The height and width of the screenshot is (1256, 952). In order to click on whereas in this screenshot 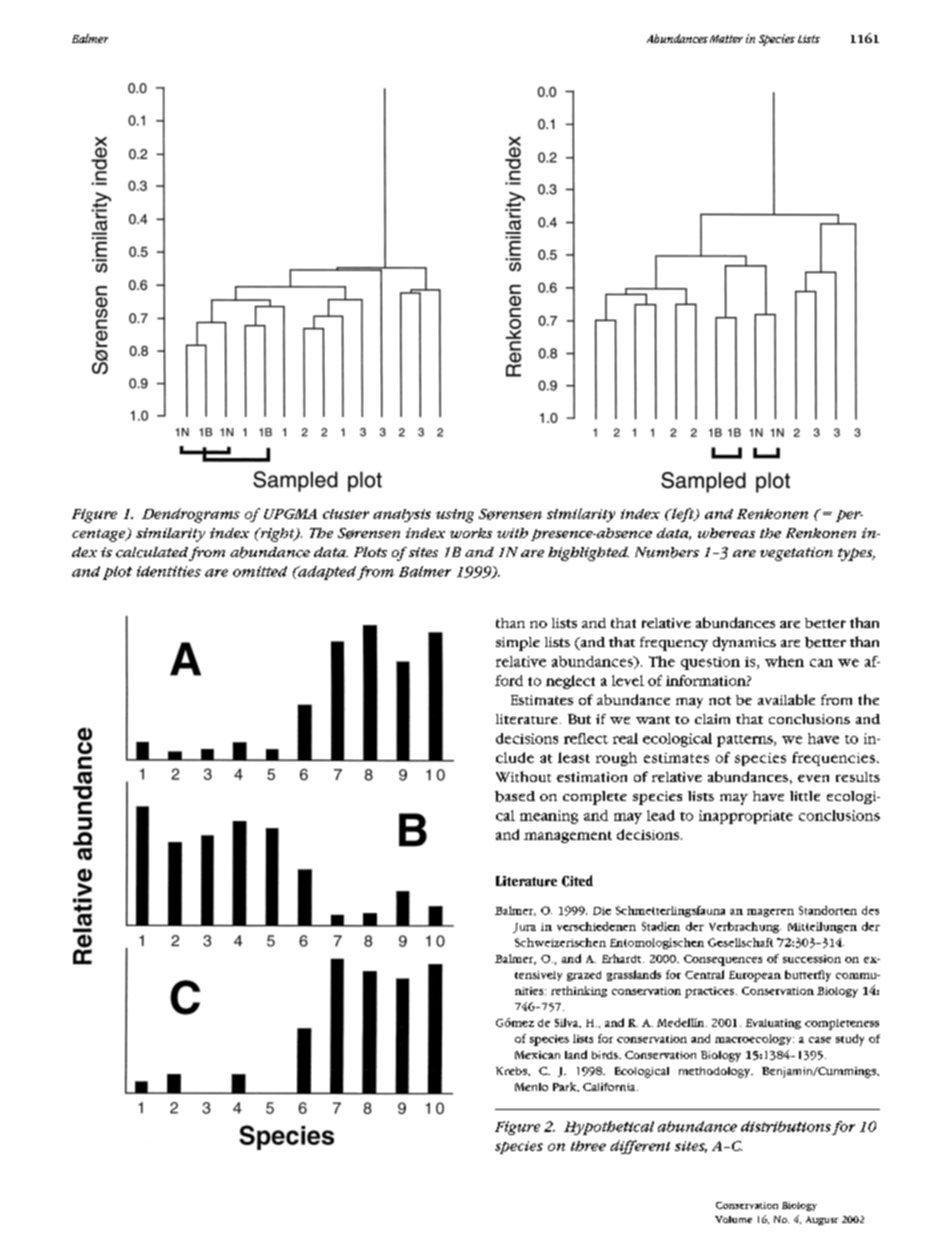, I will do `click(726, 533)`.
